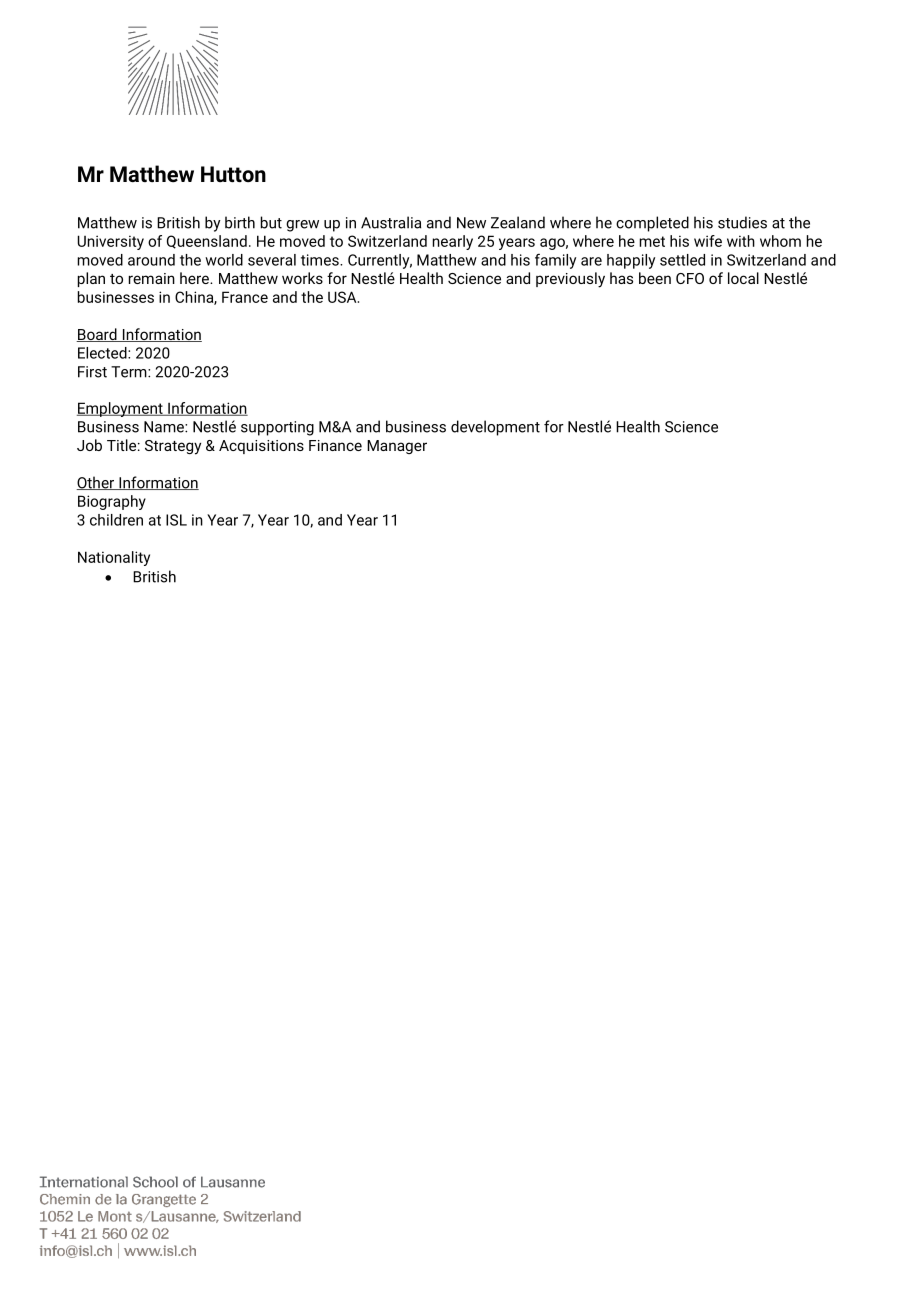 This screenshot has height=1307, width=924. What do you see at coordinates (742, 222) in the screenshot?
I see `studies` at bounding box center [742, 222].
